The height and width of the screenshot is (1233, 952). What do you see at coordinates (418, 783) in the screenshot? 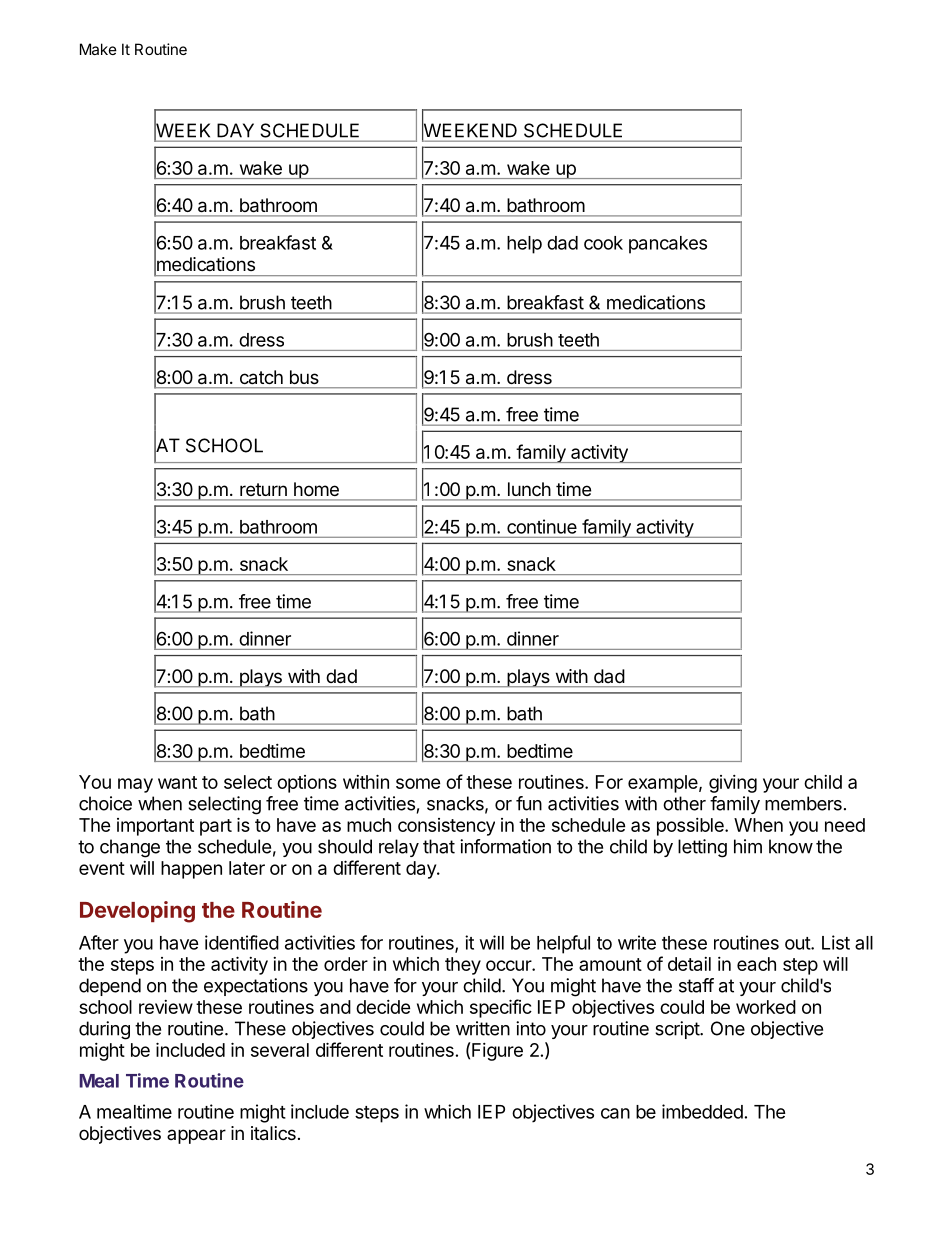
I see `some` at bounding box center [418, 783].
